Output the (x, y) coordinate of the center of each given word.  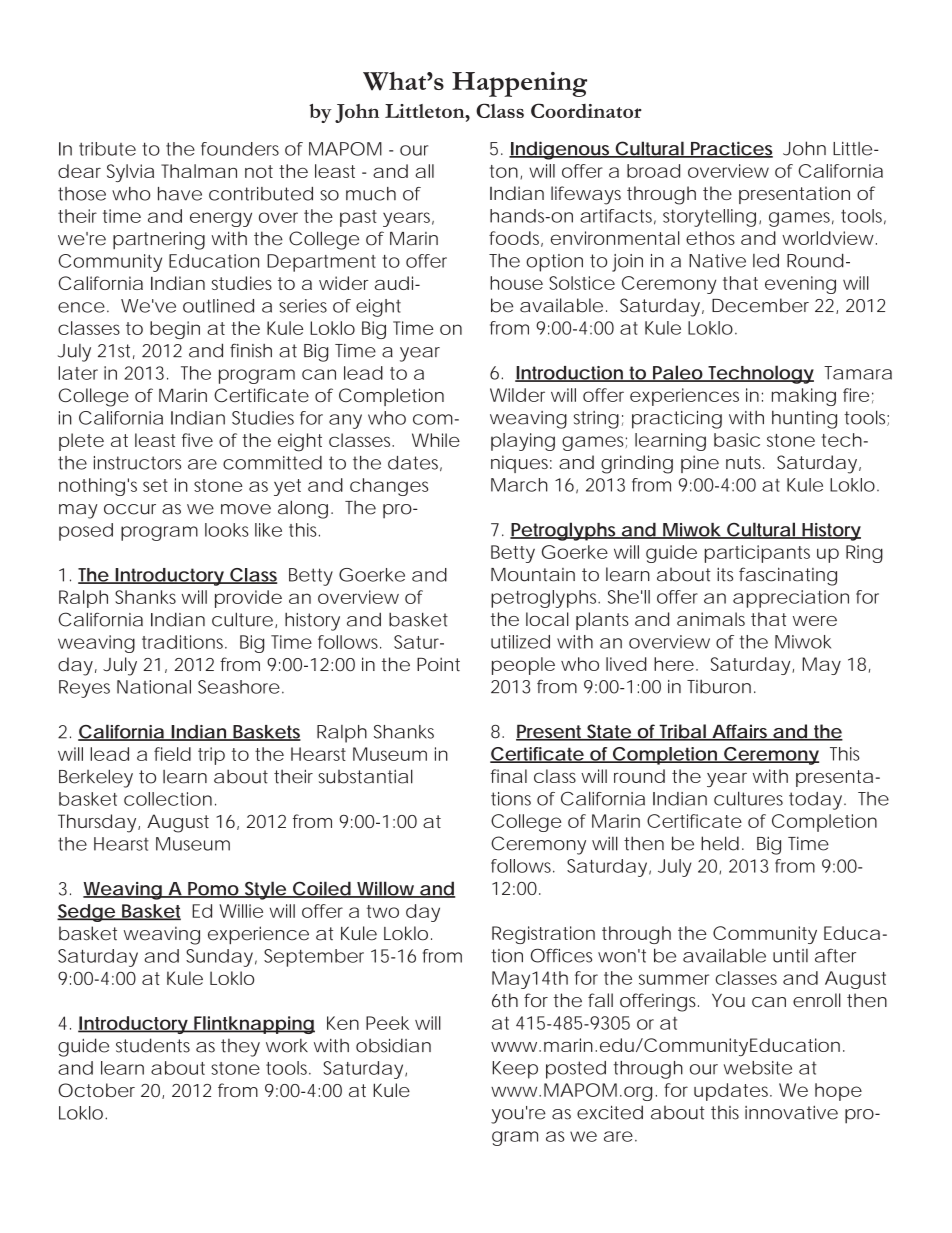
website (758, 1068)
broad (653, 171)
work (287, 1045)
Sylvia (130, 173)
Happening (519, 84)
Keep (515, 1070)
